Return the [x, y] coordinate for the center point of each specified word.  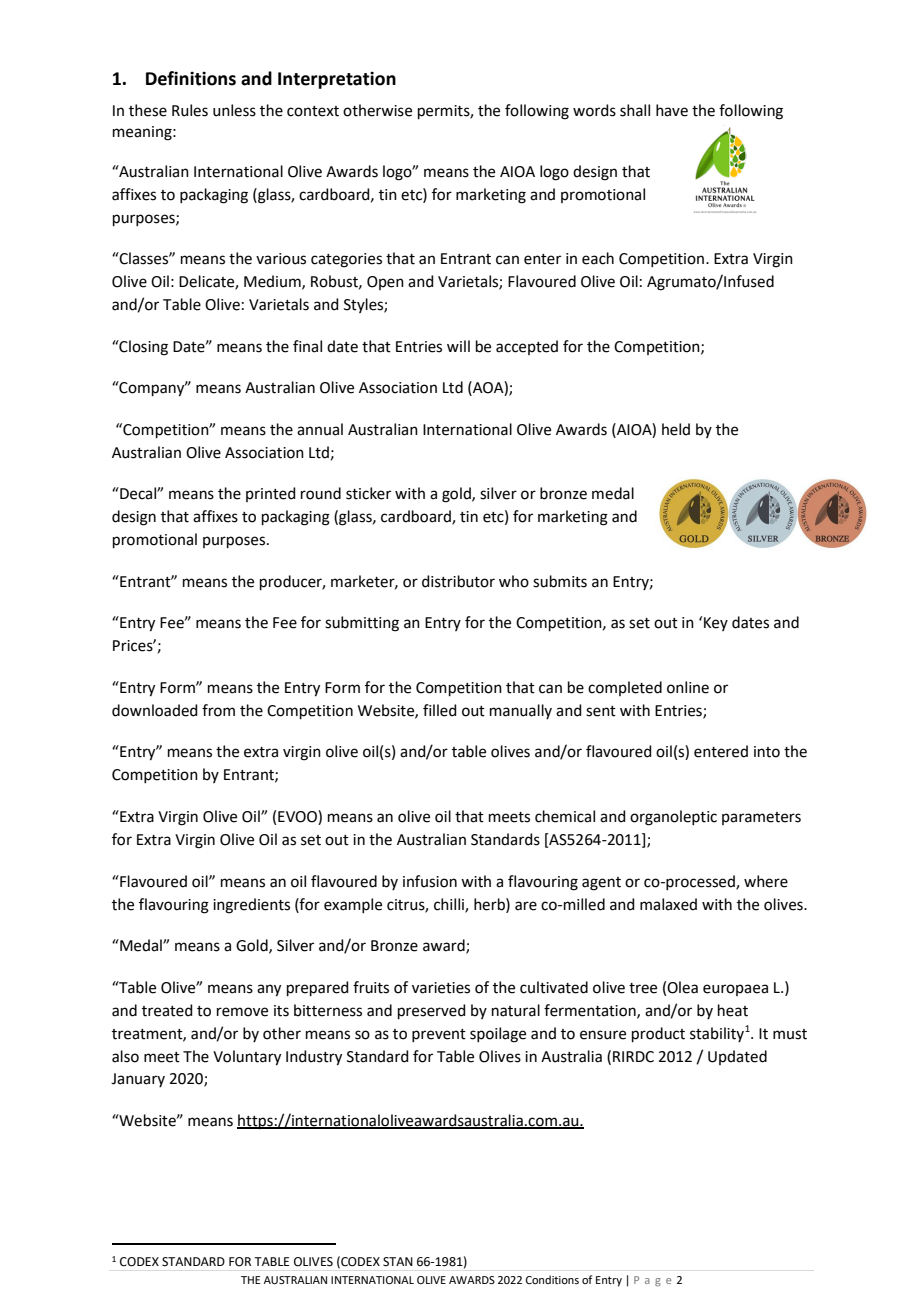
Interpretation [337, 80]
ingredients [251, 906]
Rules [190, 110]
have [672, 110]
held [676, 429]
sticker [368, 493]
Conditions [552, 1279]
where [766, 881]
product [658, 1034]
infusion [430, 881]
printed [271, 494]
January [138, 1080]
